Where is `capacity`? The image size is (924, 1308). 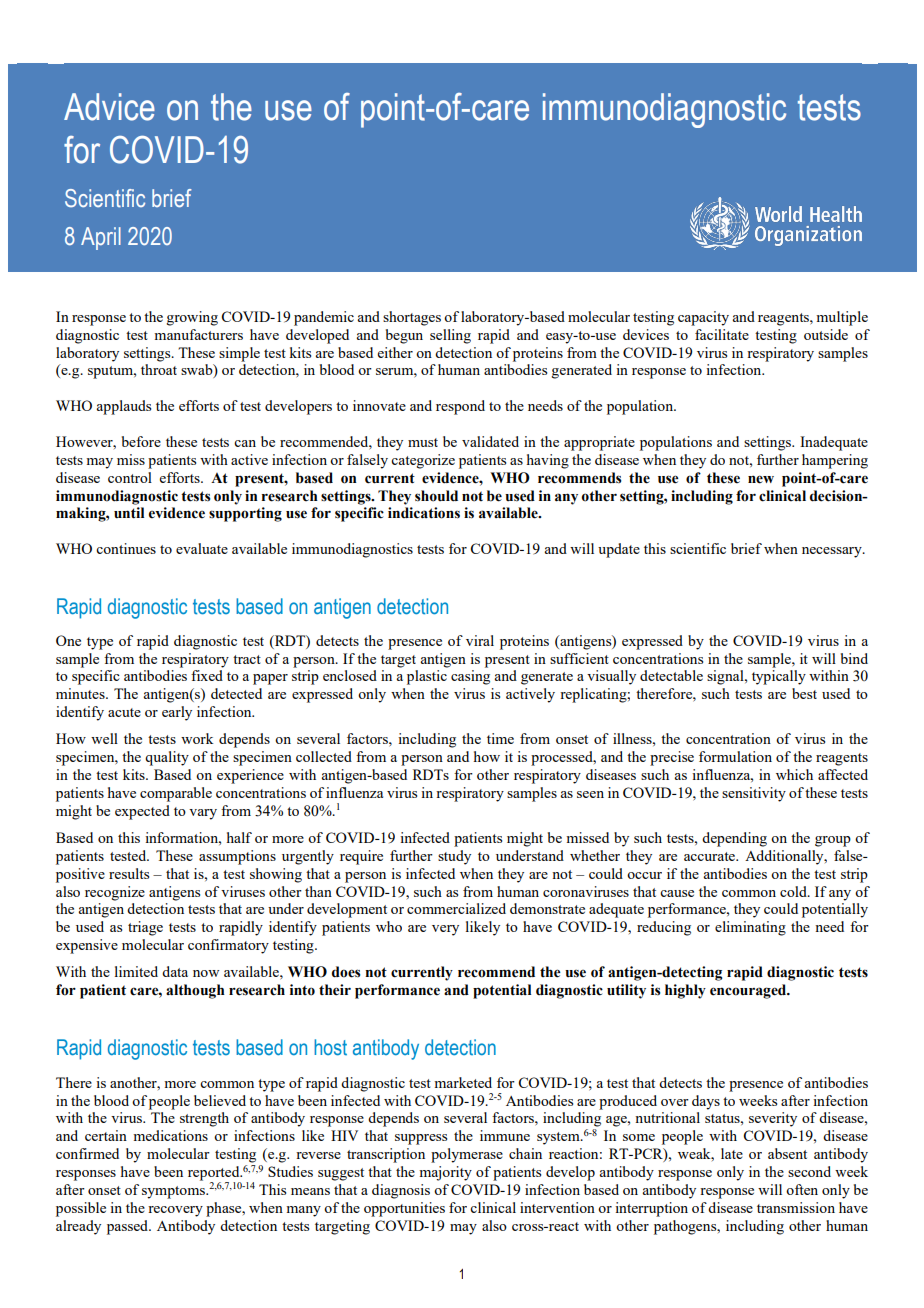
capacity is located at coordinates (703, 318).
